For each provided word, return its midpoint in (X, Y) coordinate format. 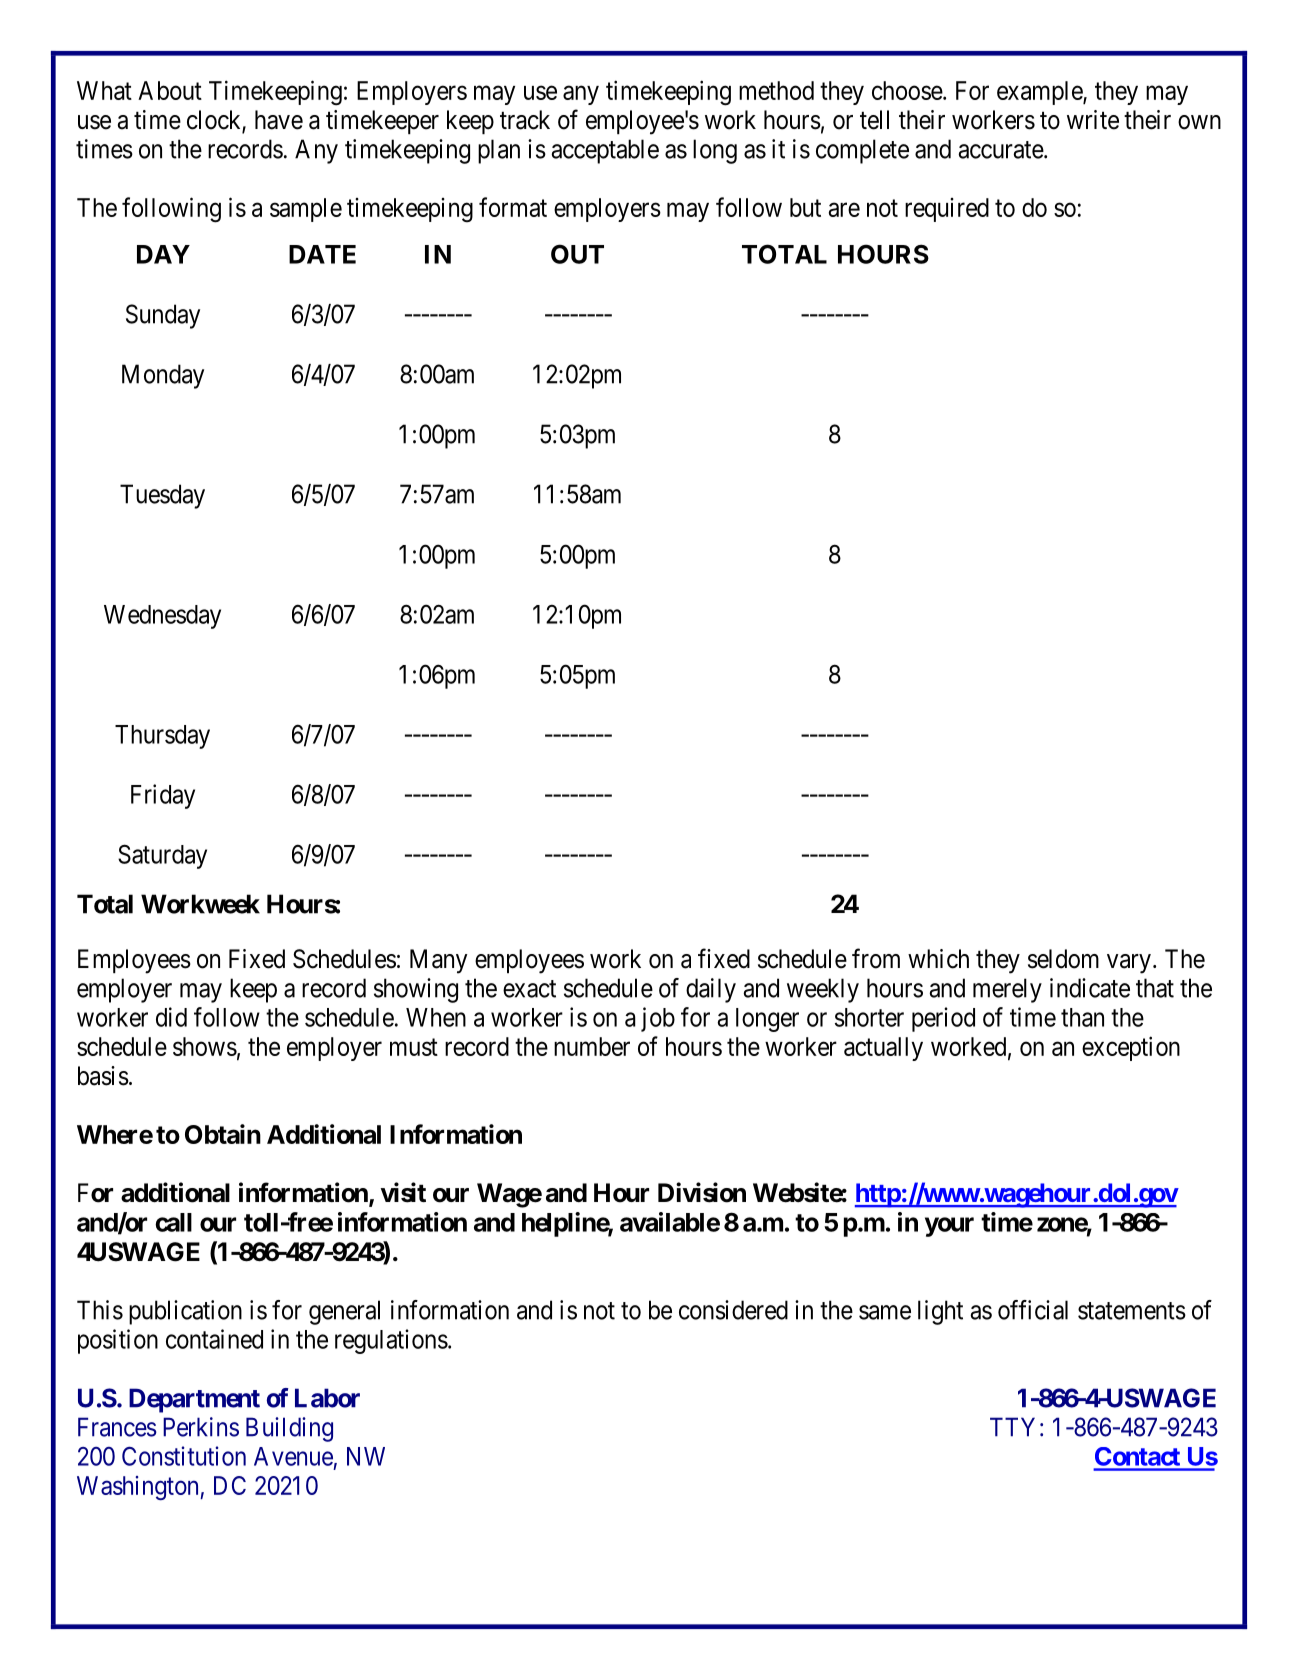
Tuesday (162, 496)
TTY (1012, 1427)
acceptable (605, 151)
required (947, 210)
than (1082, 1017)
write (1093, 120)
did (171, 1017)
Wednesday (162, 617)
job (658, 1019)
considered (733, 1310)
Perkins (201, 1427)
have (279, 120)
